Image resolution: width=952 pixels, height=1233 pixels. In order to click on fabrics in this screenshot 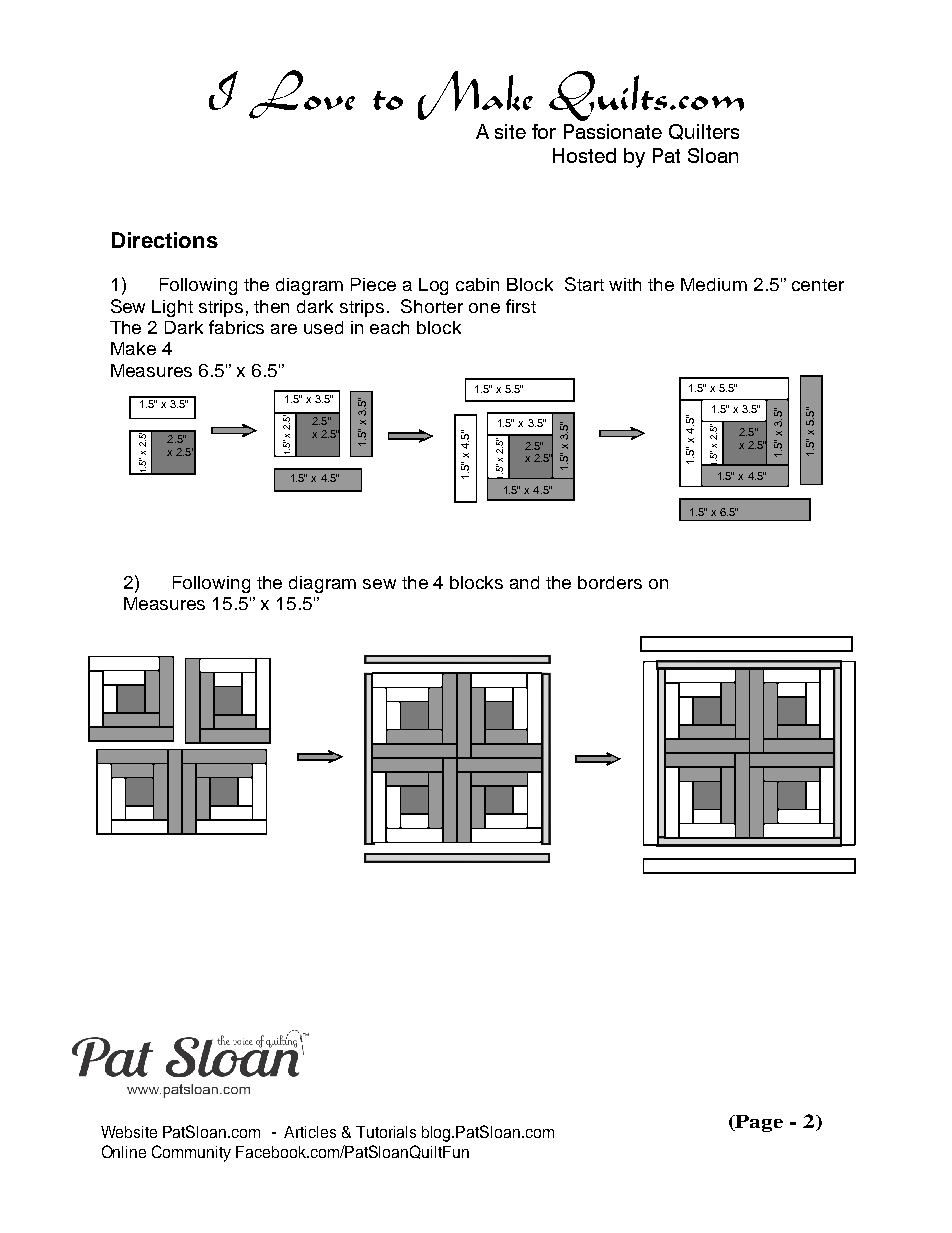, I will do `click(236, 327)`.
